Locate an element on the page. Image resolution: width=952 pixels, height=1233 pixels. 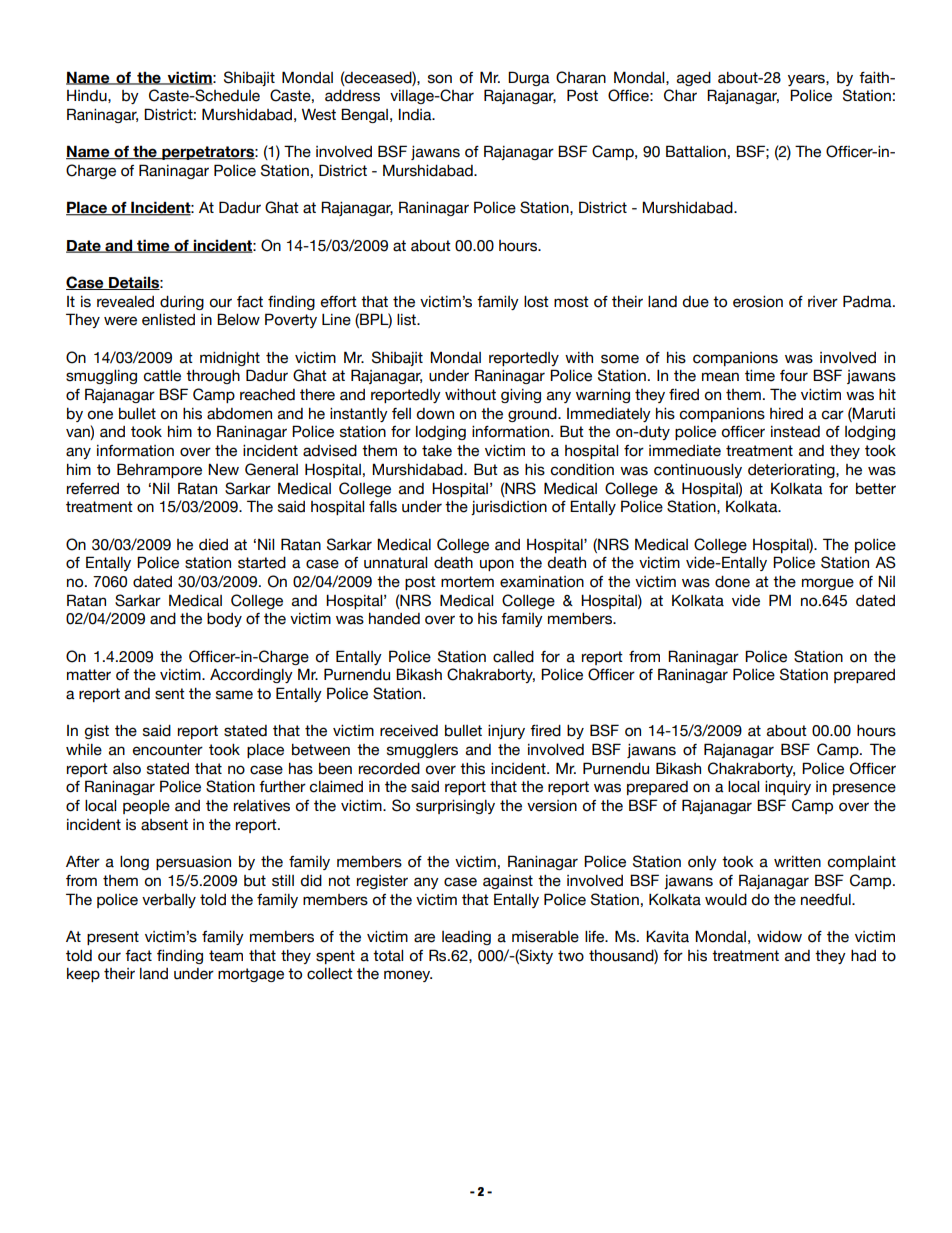
team is located at coordinates (226, 956).
